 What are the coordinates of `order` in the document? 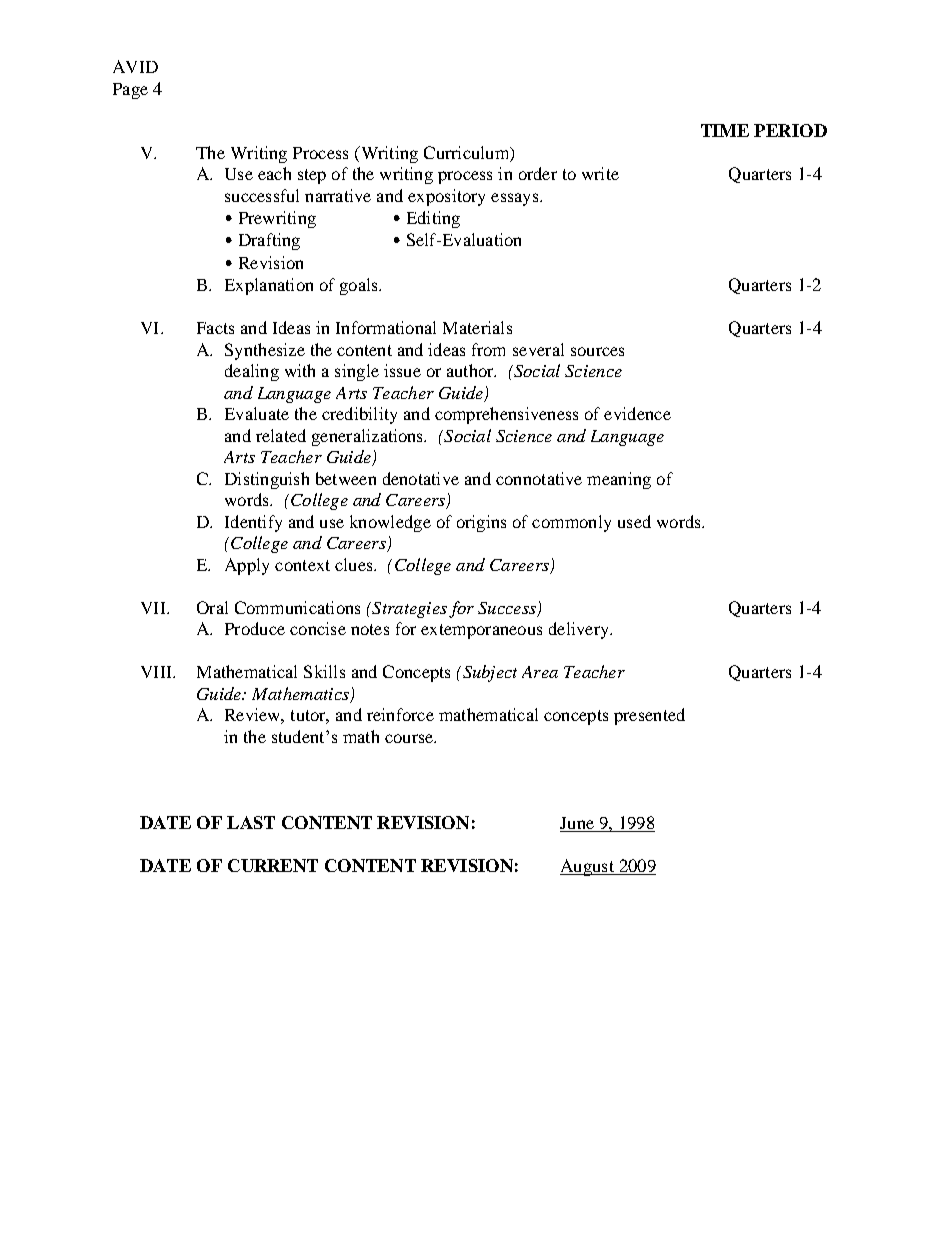 It's located at (538, 173).
